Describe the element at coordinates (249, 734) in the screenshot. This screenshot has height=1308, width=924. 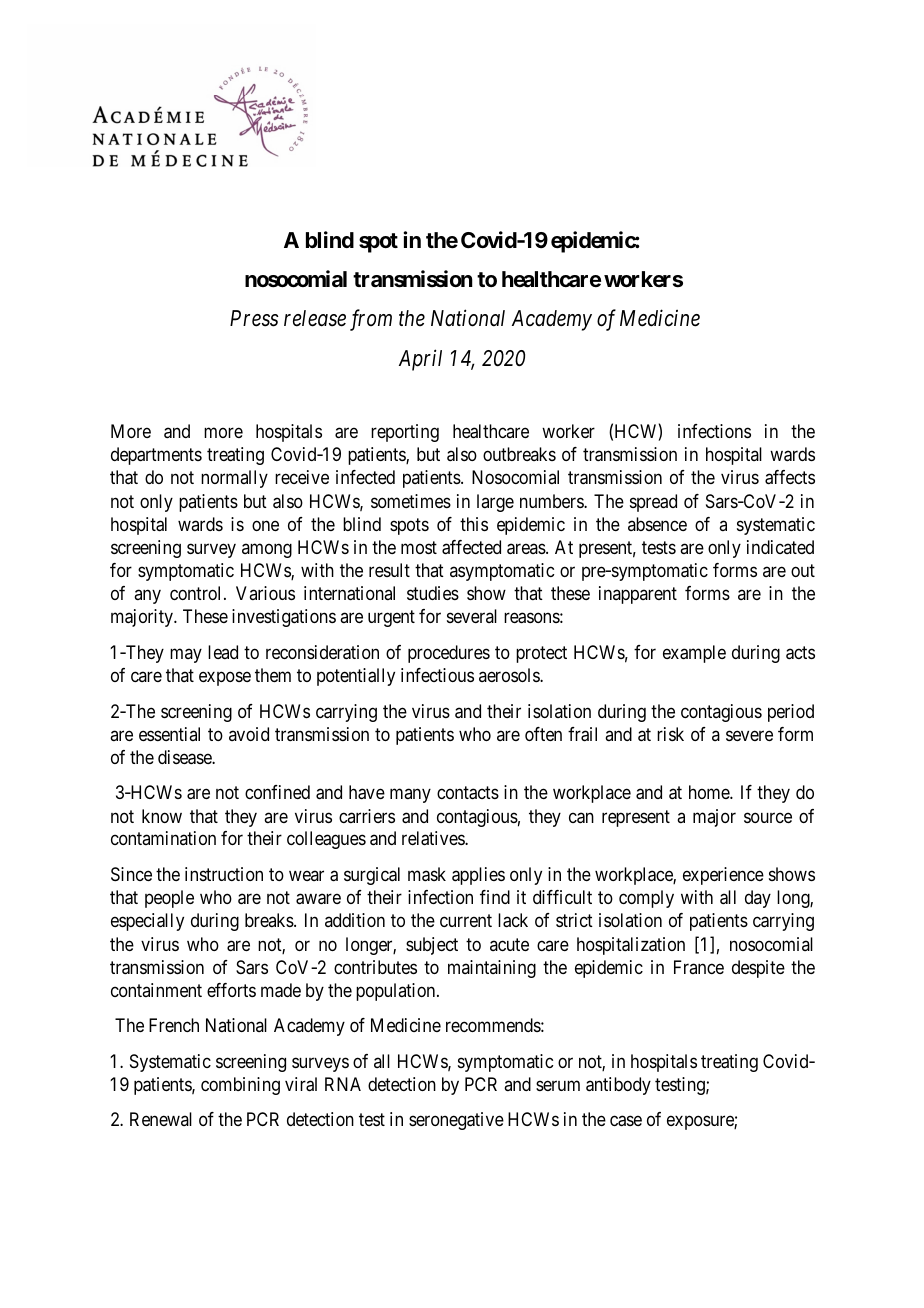
I see `avoid` at that location.
